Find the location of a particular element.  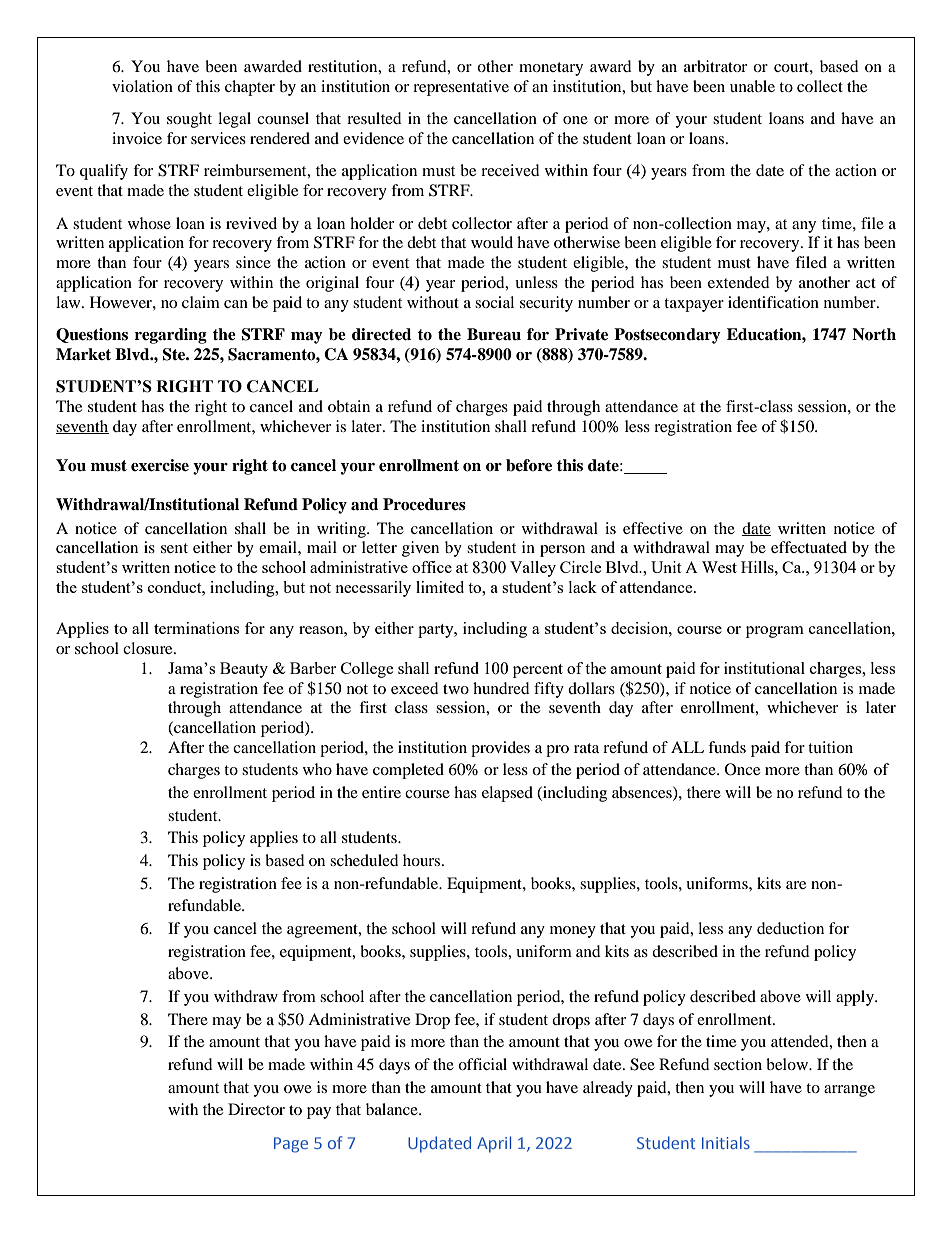

unable is located at coordinates (752, 86).
